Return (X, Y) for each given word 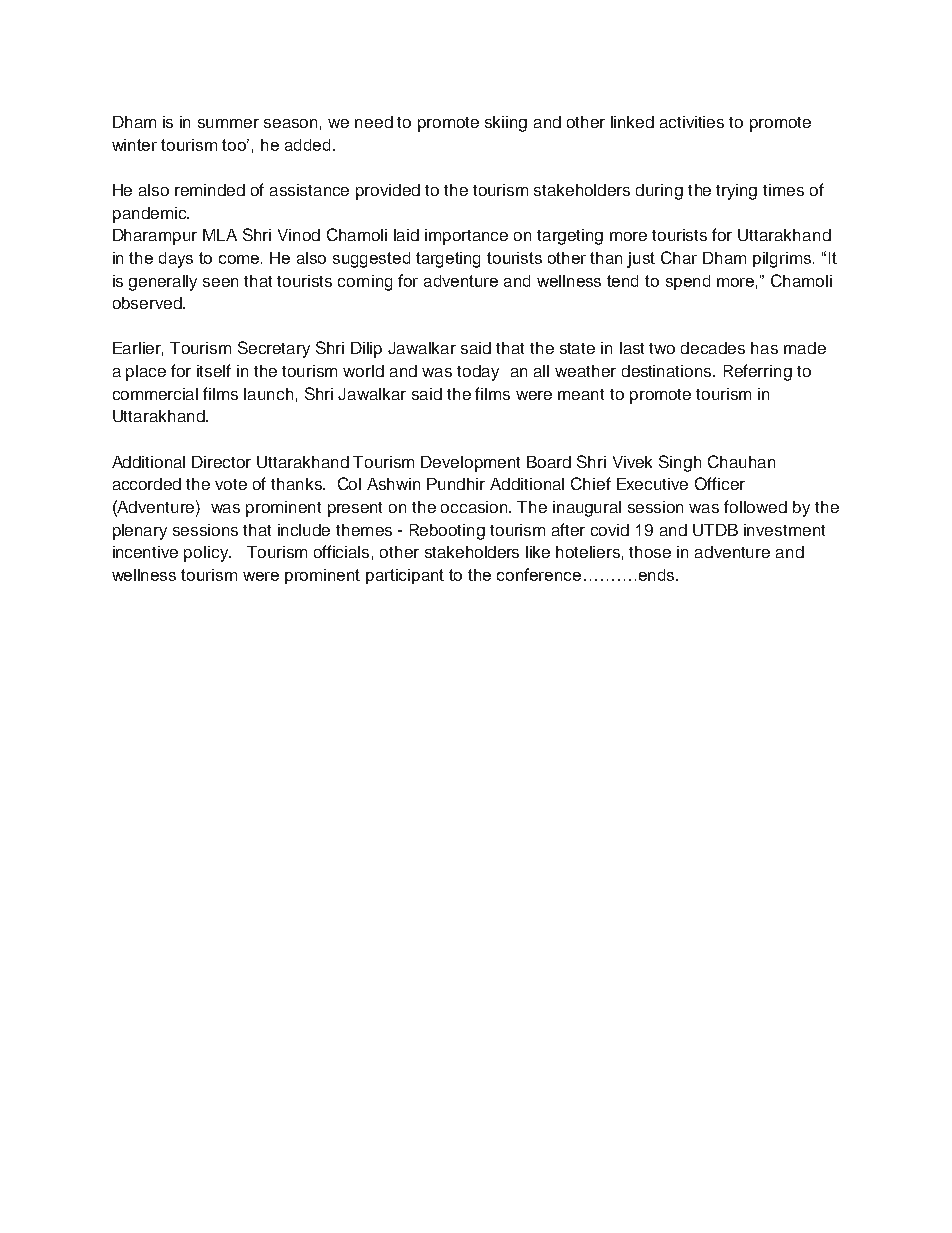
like (538, 552)
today (478, 373)
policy (207, 554)
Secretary (274, 349)
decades (713, 348)
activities (692, 122)
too (235, 145)
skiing (506, 124)
